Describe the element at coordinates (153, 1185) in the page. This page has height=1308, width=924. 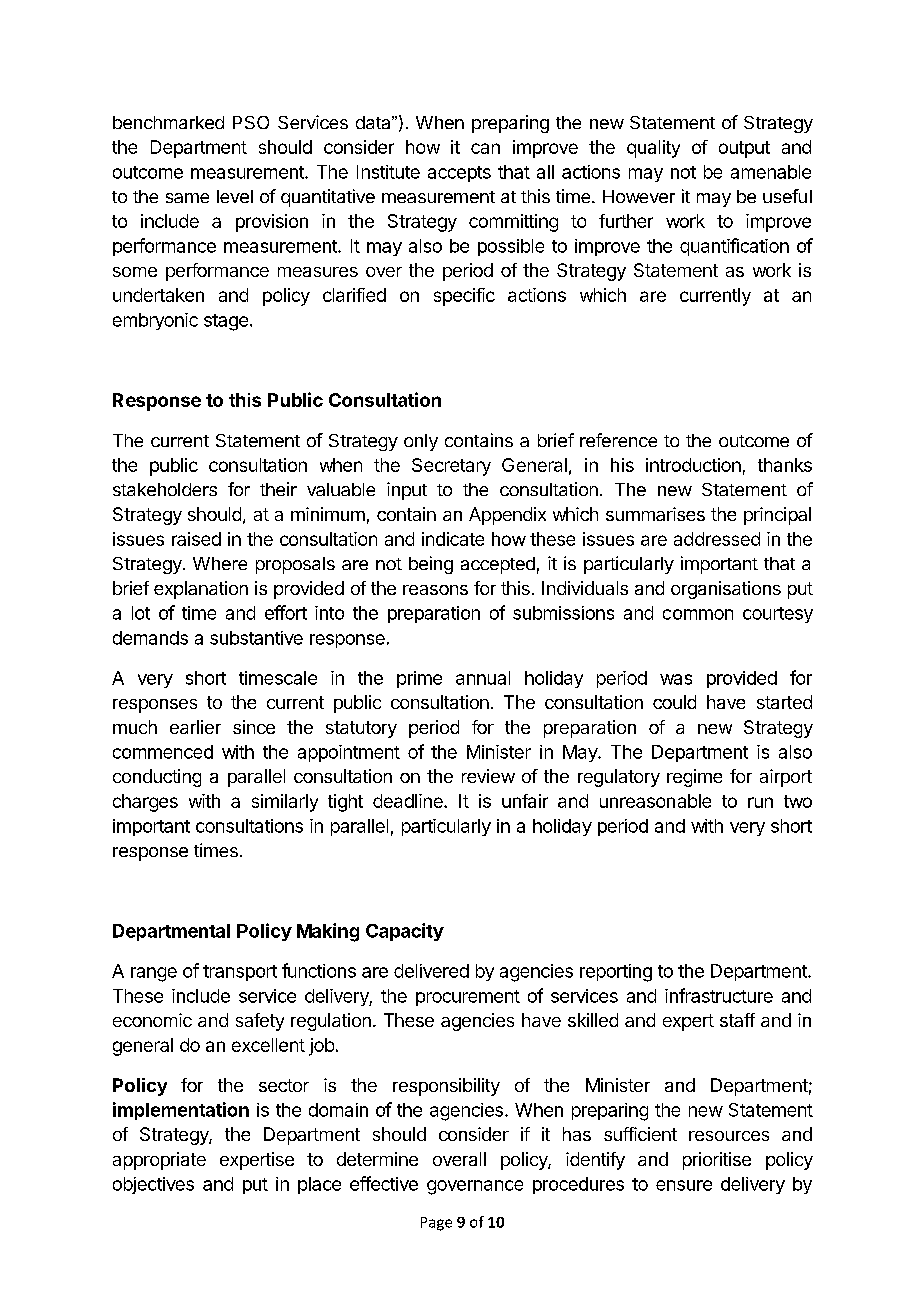
I see `objectives` at that location.
